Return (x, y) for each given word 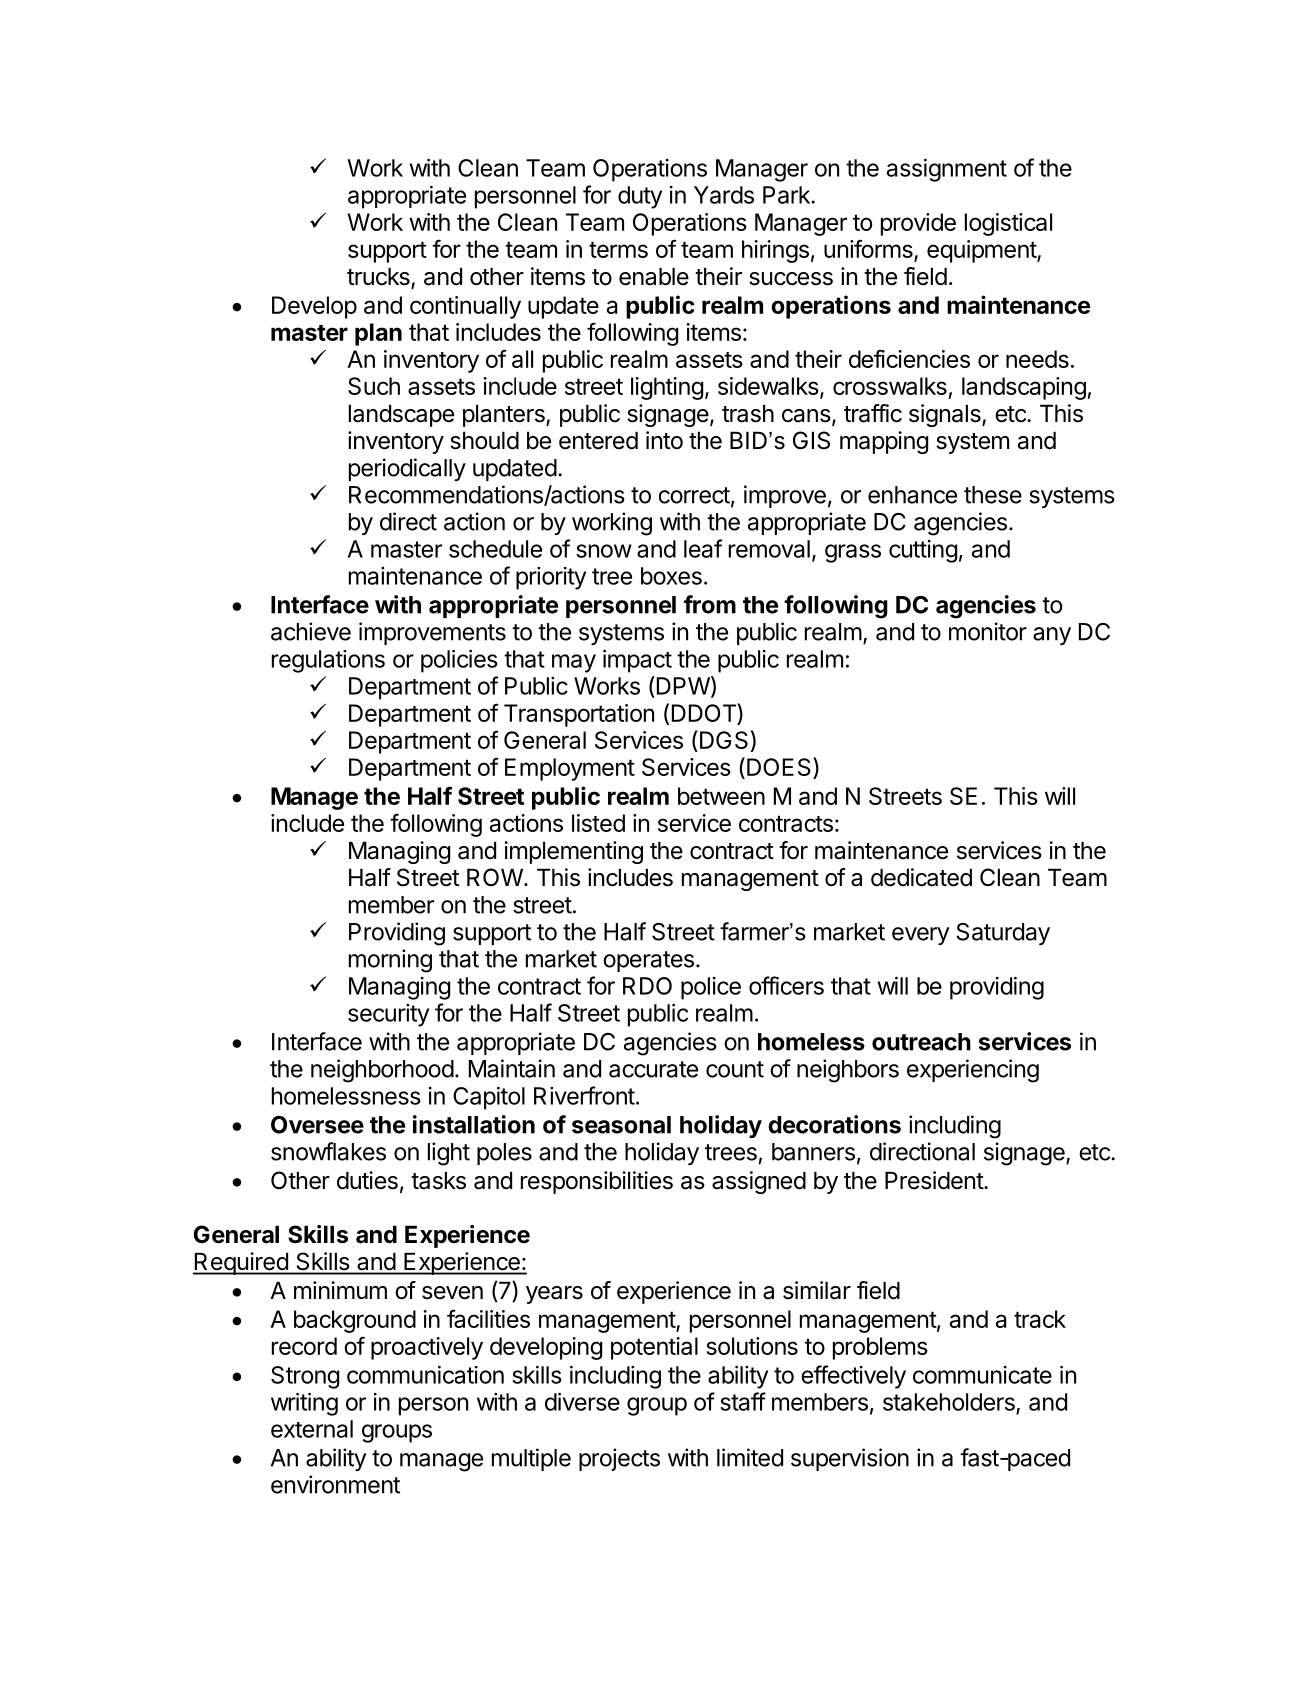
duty (640, 197)
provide (918, 224)
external (312, 1429)
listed (598, 823)
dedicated (921, 877)
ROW (496, 877)
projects (619, 1459)
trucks (379, 277)
